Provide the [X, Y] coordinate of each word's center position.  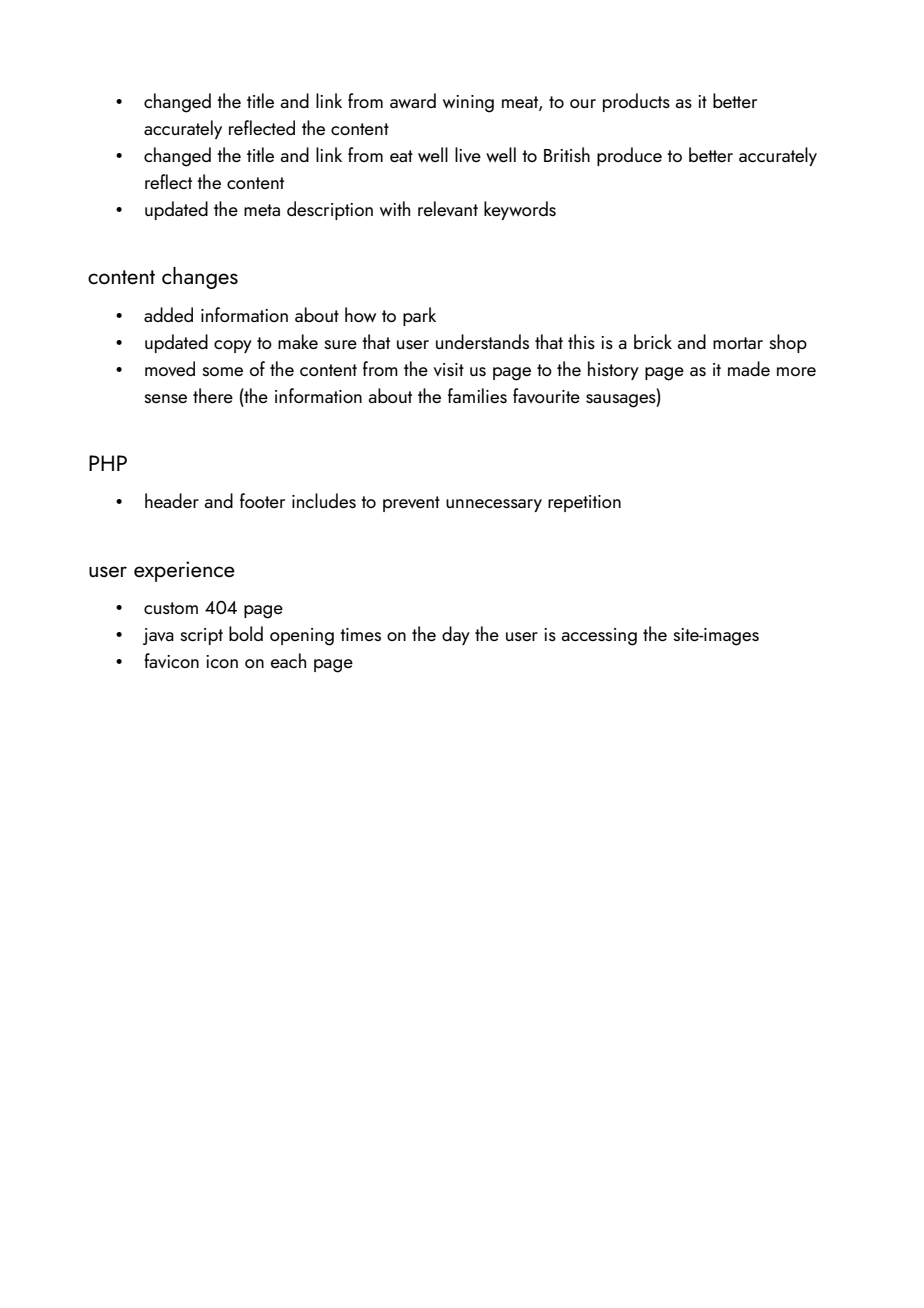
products [636, 102]
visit [449, 369]
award [413, 100]
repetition [584, 503]
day [456, 635]
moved [170, 368]
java [158, 636]
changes [200, 278]
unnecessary [494, 505]
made [749, 368]
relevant [448, 208]
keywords [520, 210]
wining [468, 104]
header [172, 500]
